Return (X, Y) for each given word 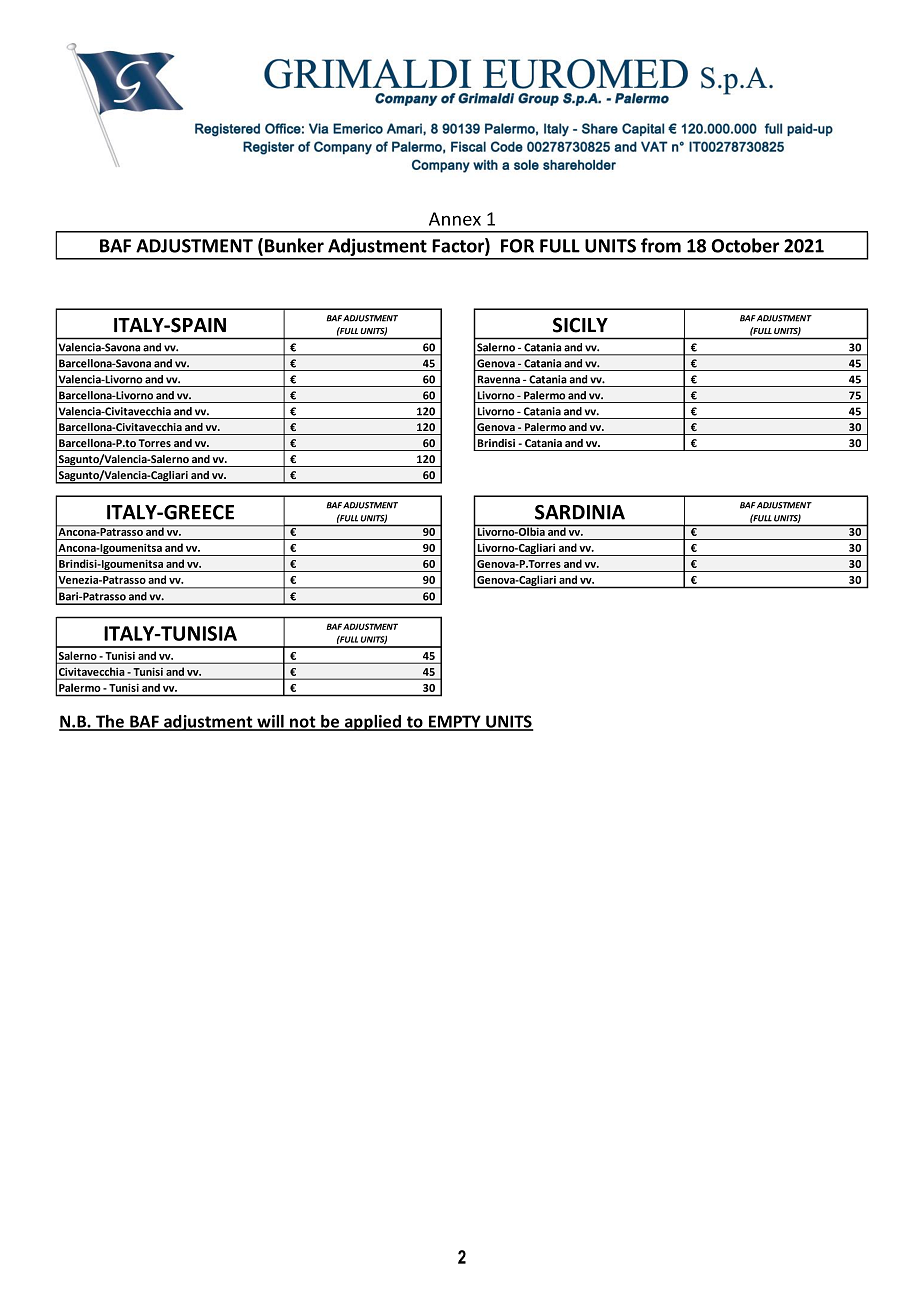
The (110, 722)
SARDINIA (580, 512)
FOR (517, 246)
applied (373, 723)
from (661, 245)
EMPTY (455, 722)
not (303, 723)
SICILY (580, 325)
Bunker (294, 245)
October (745, 245)
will (270, 722)
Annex (455, 219)
